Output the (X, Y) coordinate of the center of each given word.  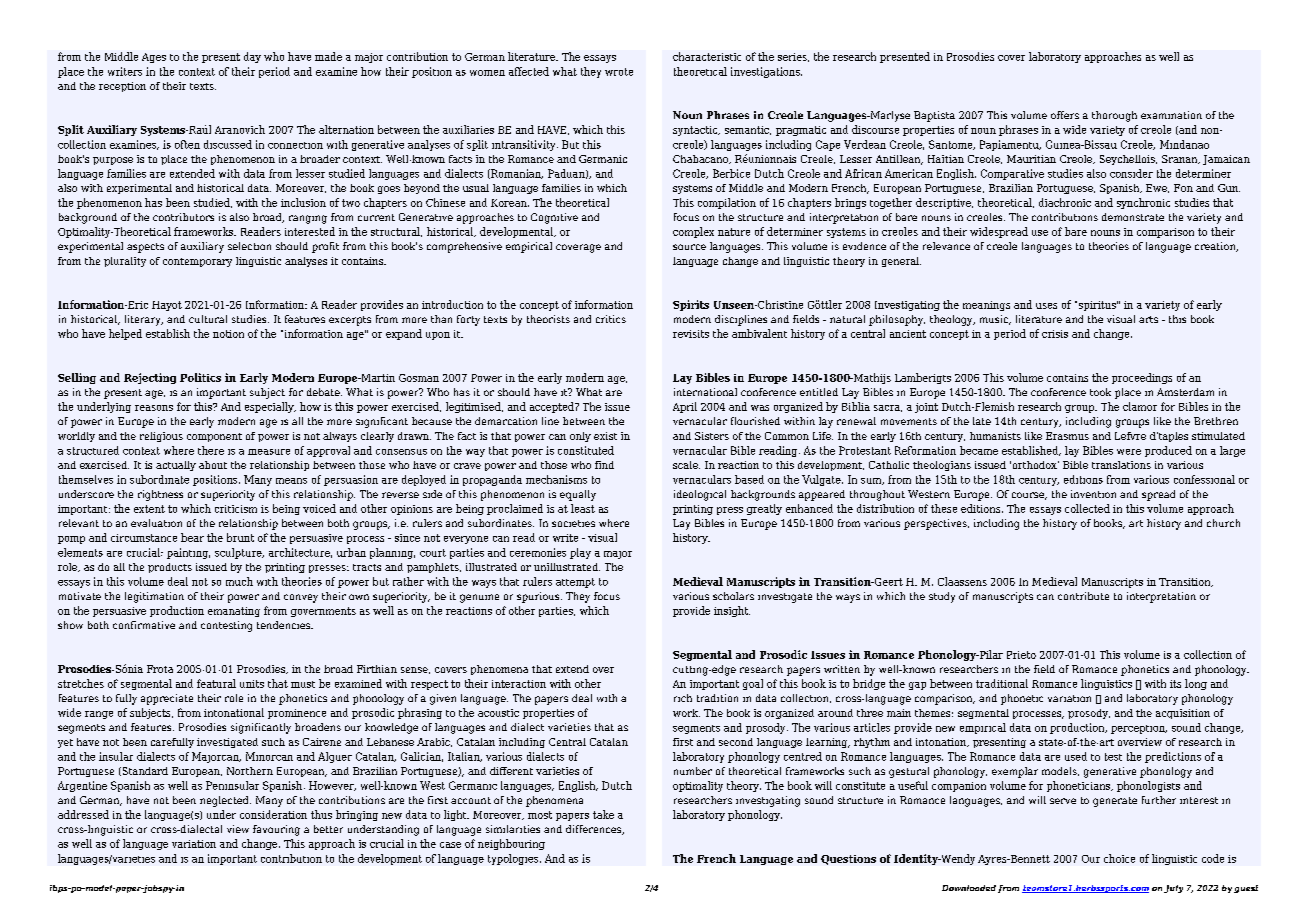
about (213, 465)
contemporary (197, 262)
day (252, 57)
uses (1046, 306)
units (252, 684)
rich (683, 698)
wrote (619, 72)
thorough (1114, 116)
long (1196, 684)
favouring (276, 830)
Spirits (691, 305)
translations (1121, 465)
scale (686, 465)
